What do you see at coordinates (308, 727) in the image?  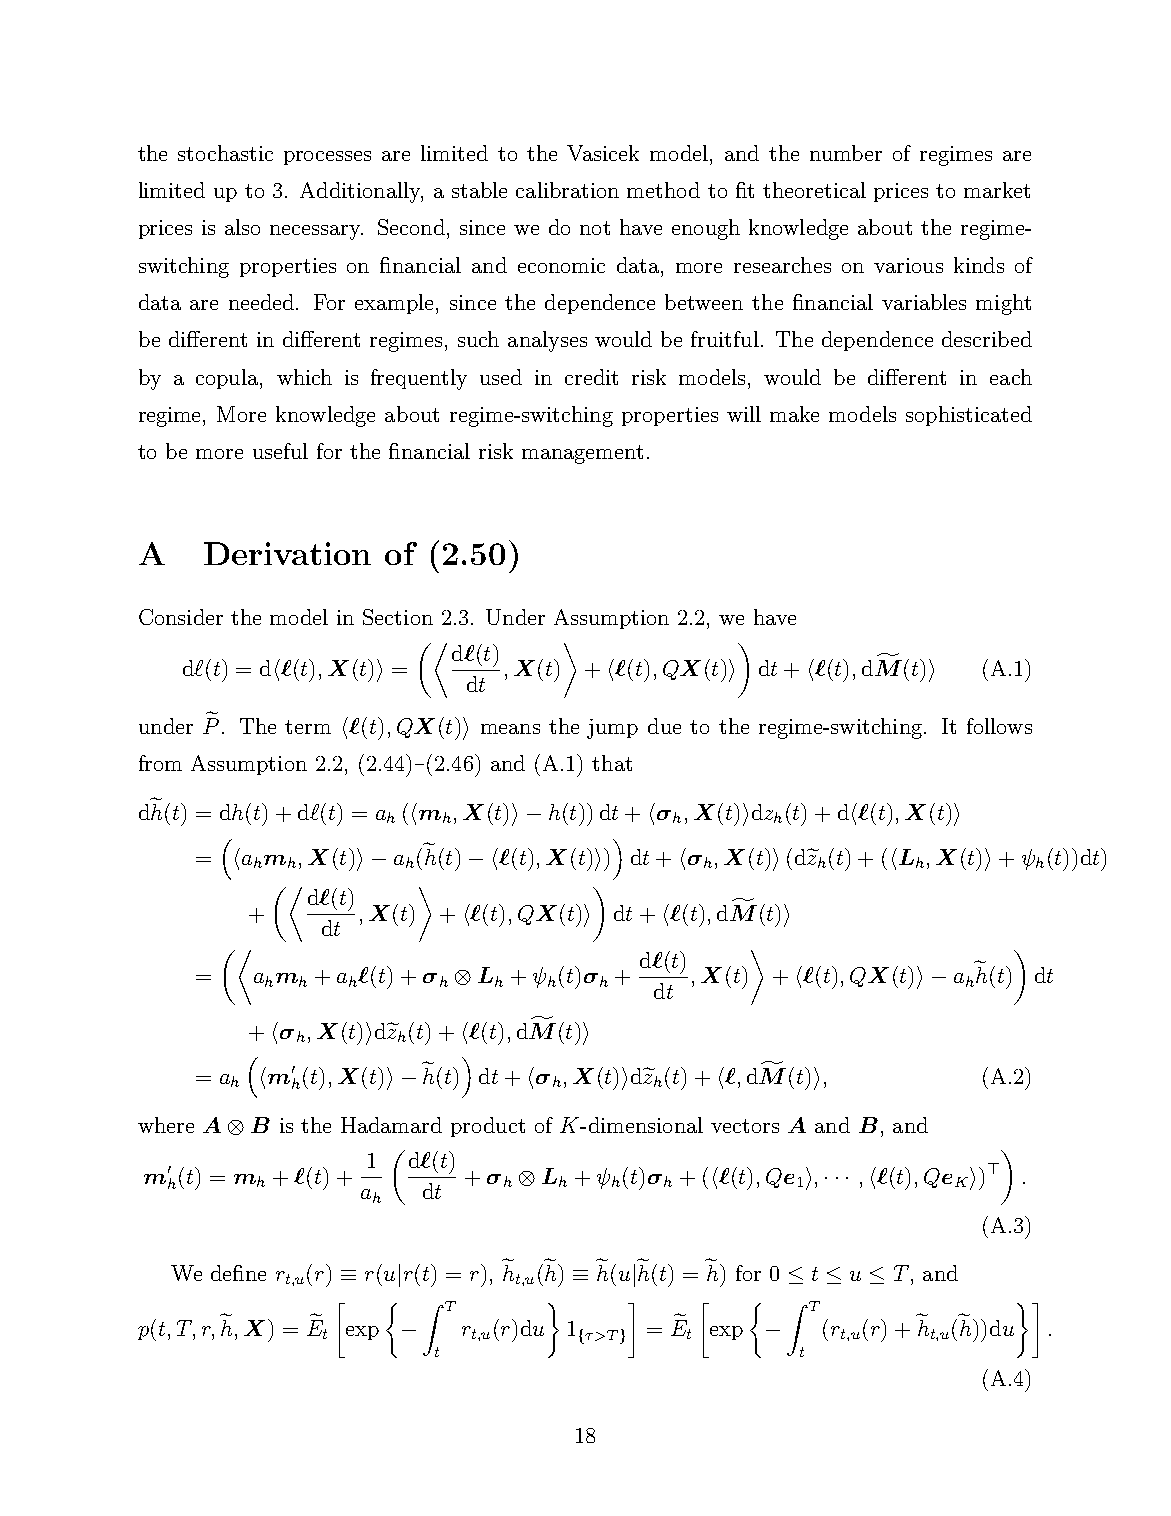 I see `term` at bounding box center [308, 727].
